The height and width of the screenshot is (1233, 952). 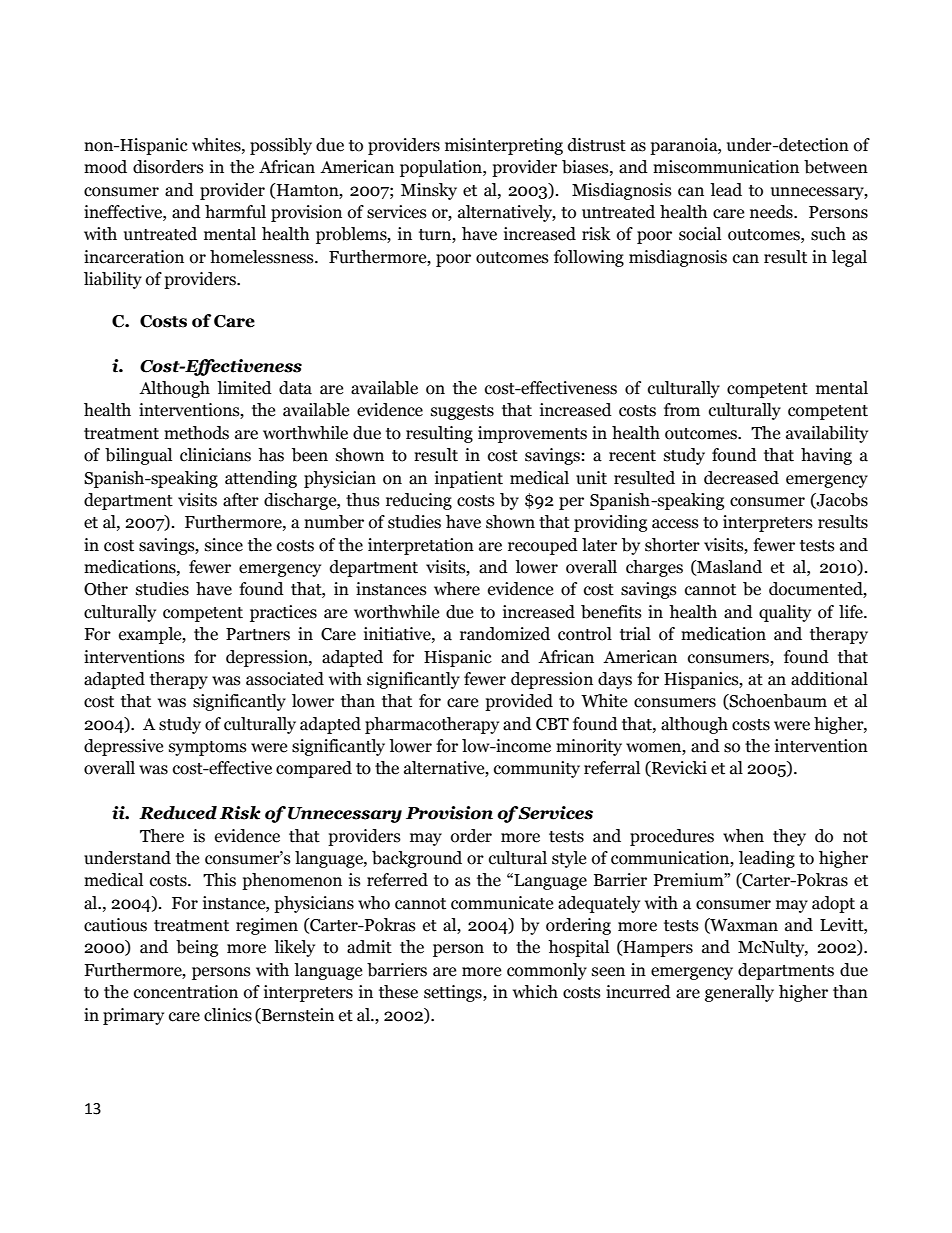 I want to click on harmful, so click(x=235, y=212).
